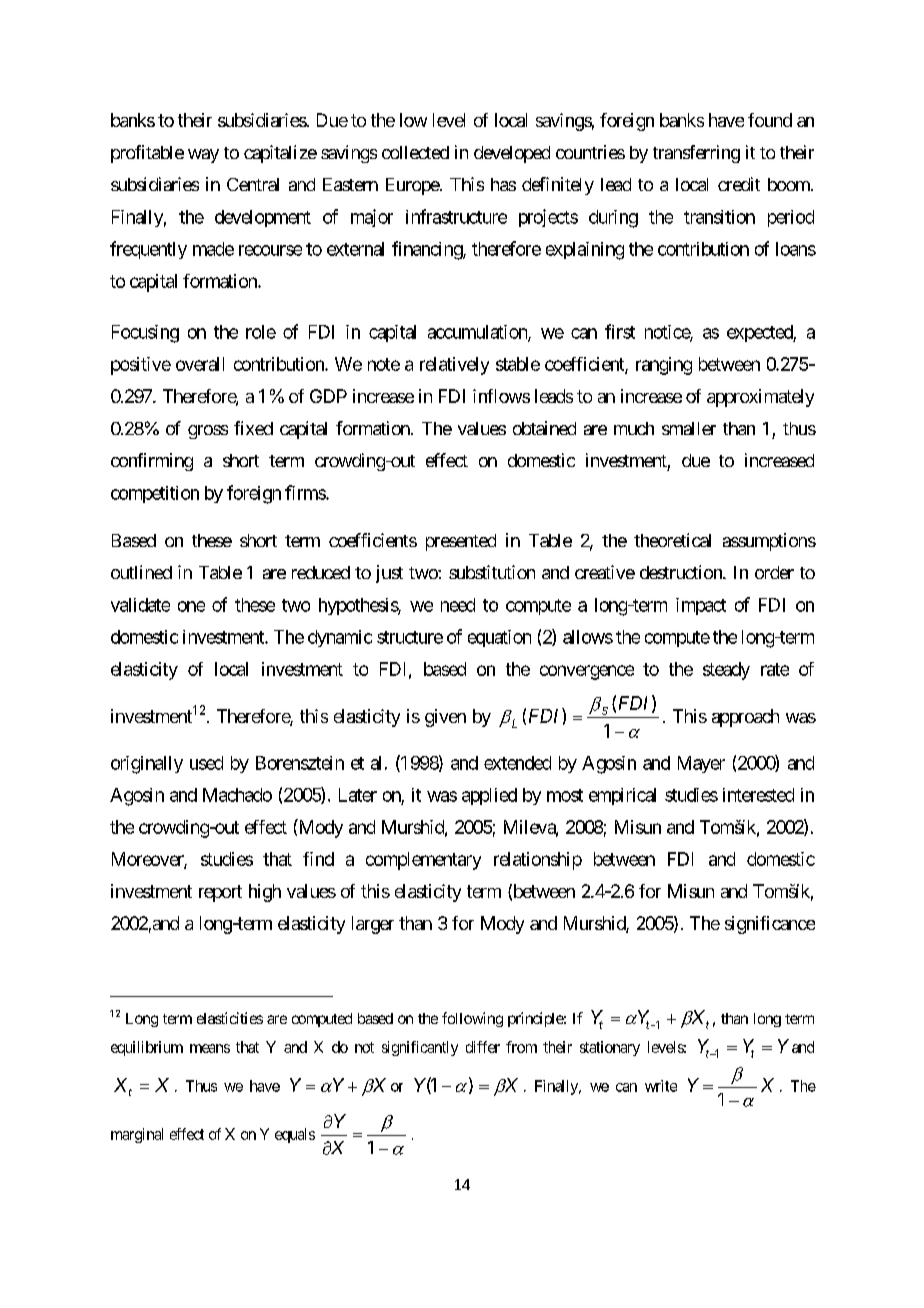  Describe the element at coordinates (200, 364) in the screenshot. I see `overall` at that location.
